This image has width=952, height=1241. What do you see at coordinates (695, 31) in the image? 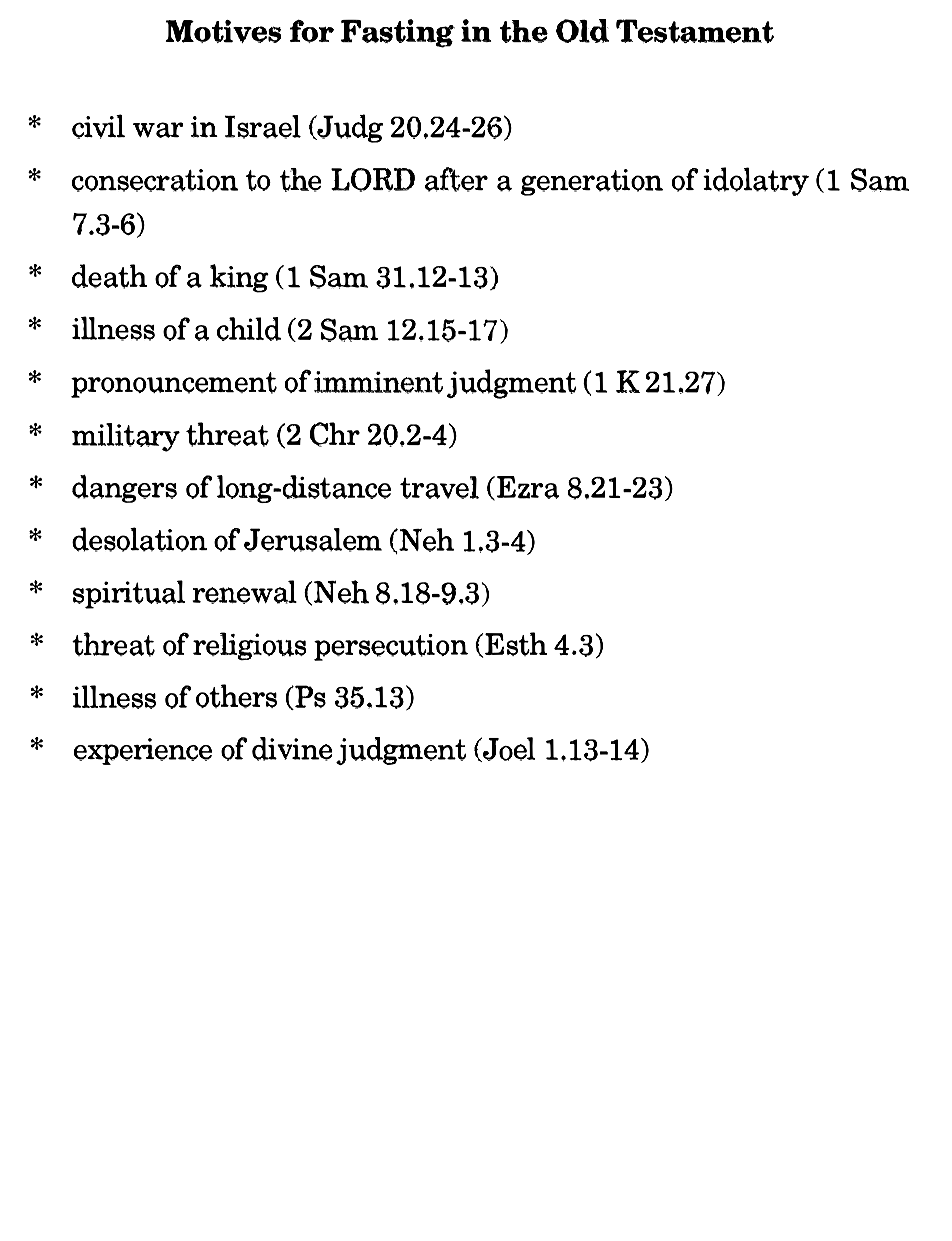
I see `Testament` at bounding box center [695, 31].
